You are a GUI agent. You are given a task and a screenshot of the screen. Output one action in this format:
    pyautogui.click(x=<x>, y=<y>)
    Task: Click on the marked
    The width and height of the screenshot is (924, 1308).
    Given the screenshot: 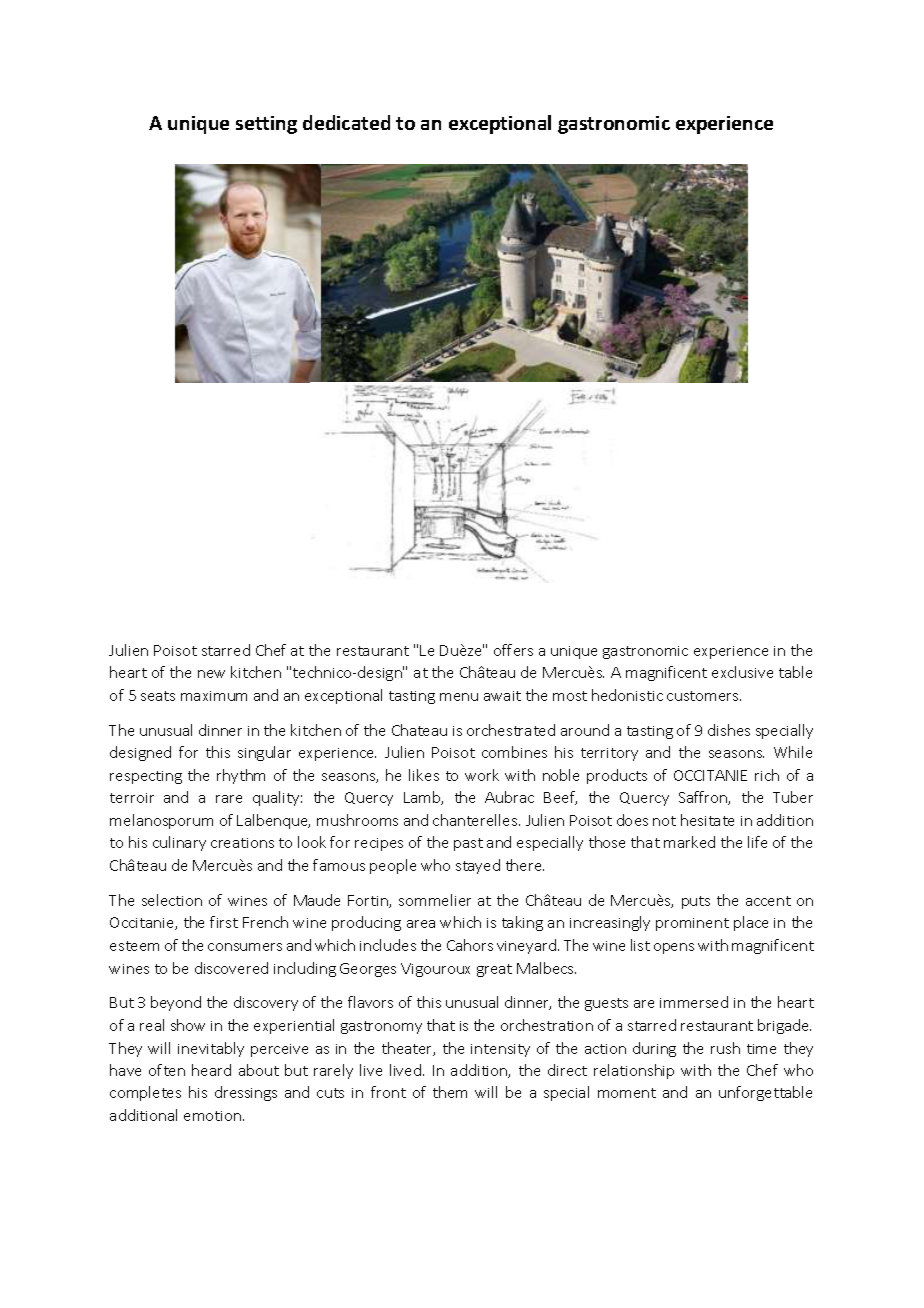 What is the action you would take?
    pyautogui.click(x=689, y=842)
